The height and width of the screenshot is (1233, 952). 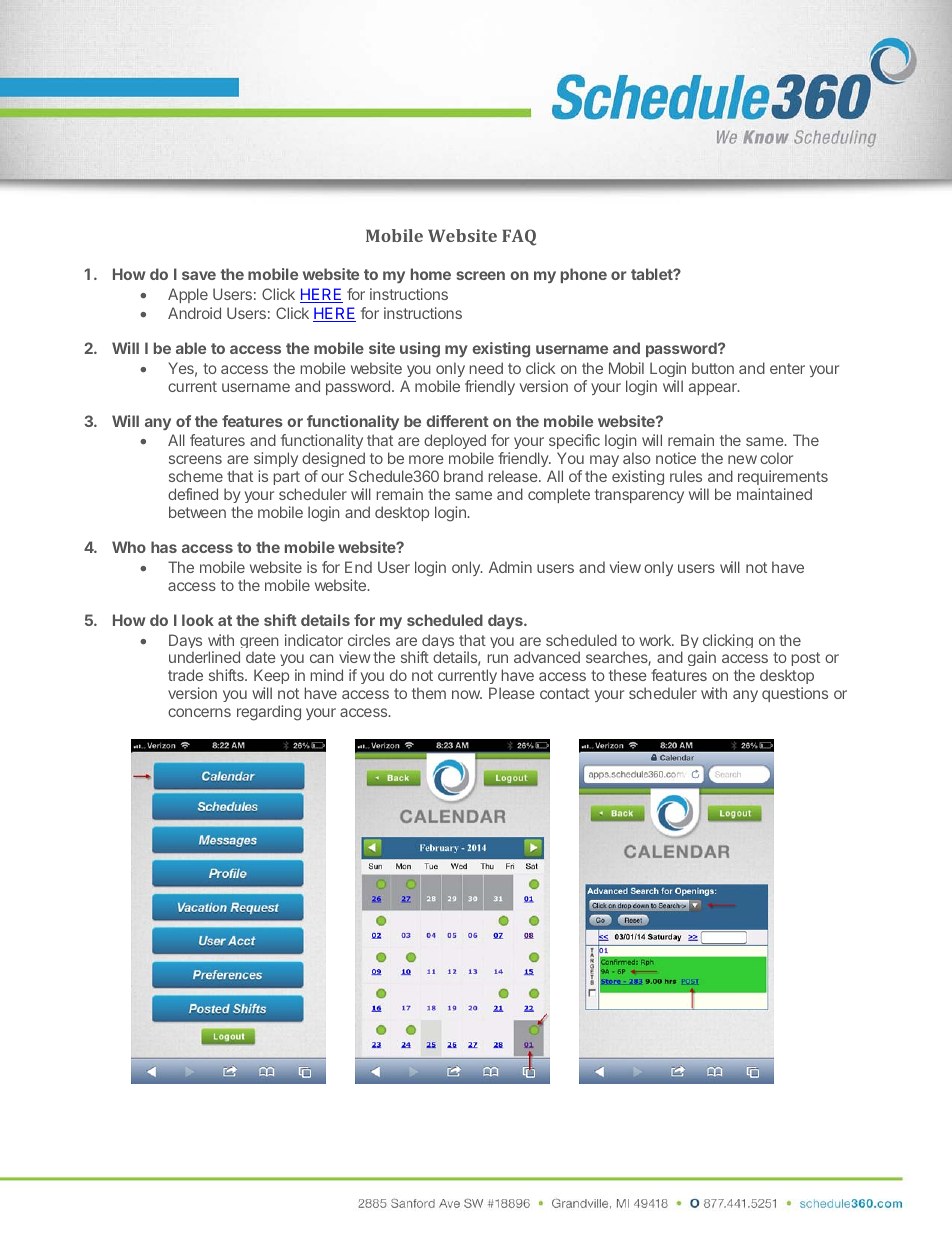 I want to click on save, so click(x=199, y=275).
